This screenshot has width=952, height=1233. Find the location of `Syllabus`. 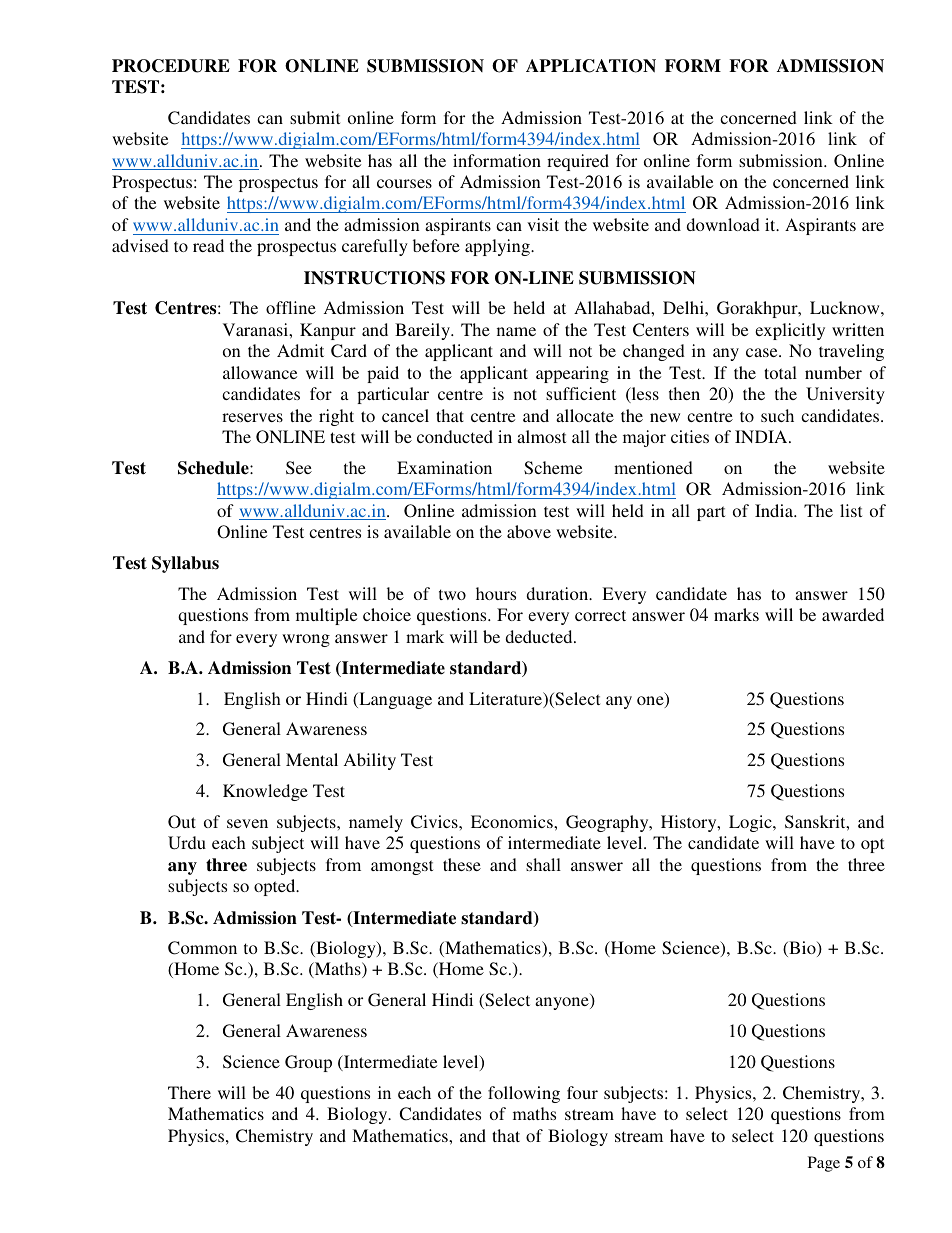

Syllabus is located at coordinates (185, 564).
